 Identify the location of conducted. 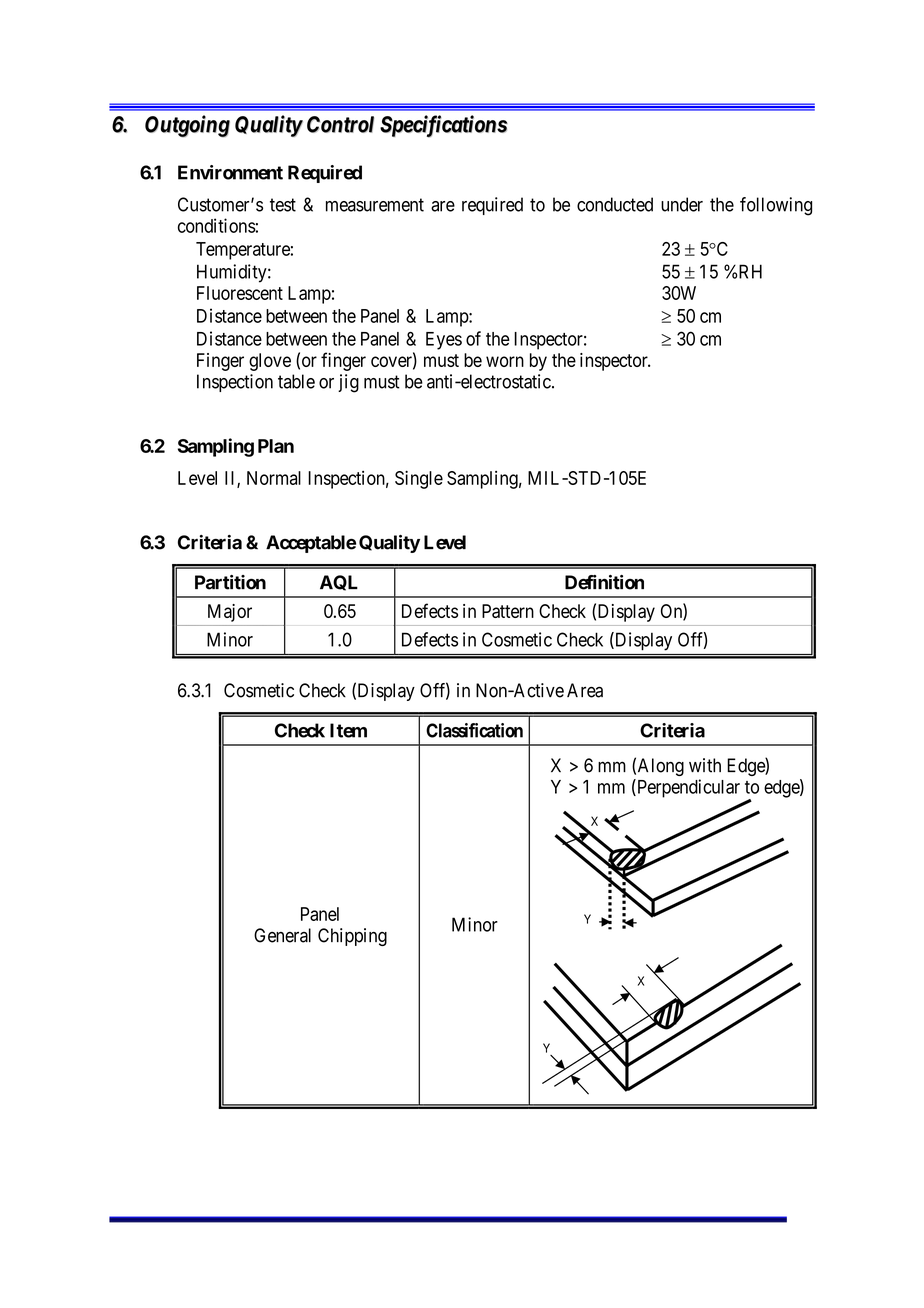
(615, 204).
